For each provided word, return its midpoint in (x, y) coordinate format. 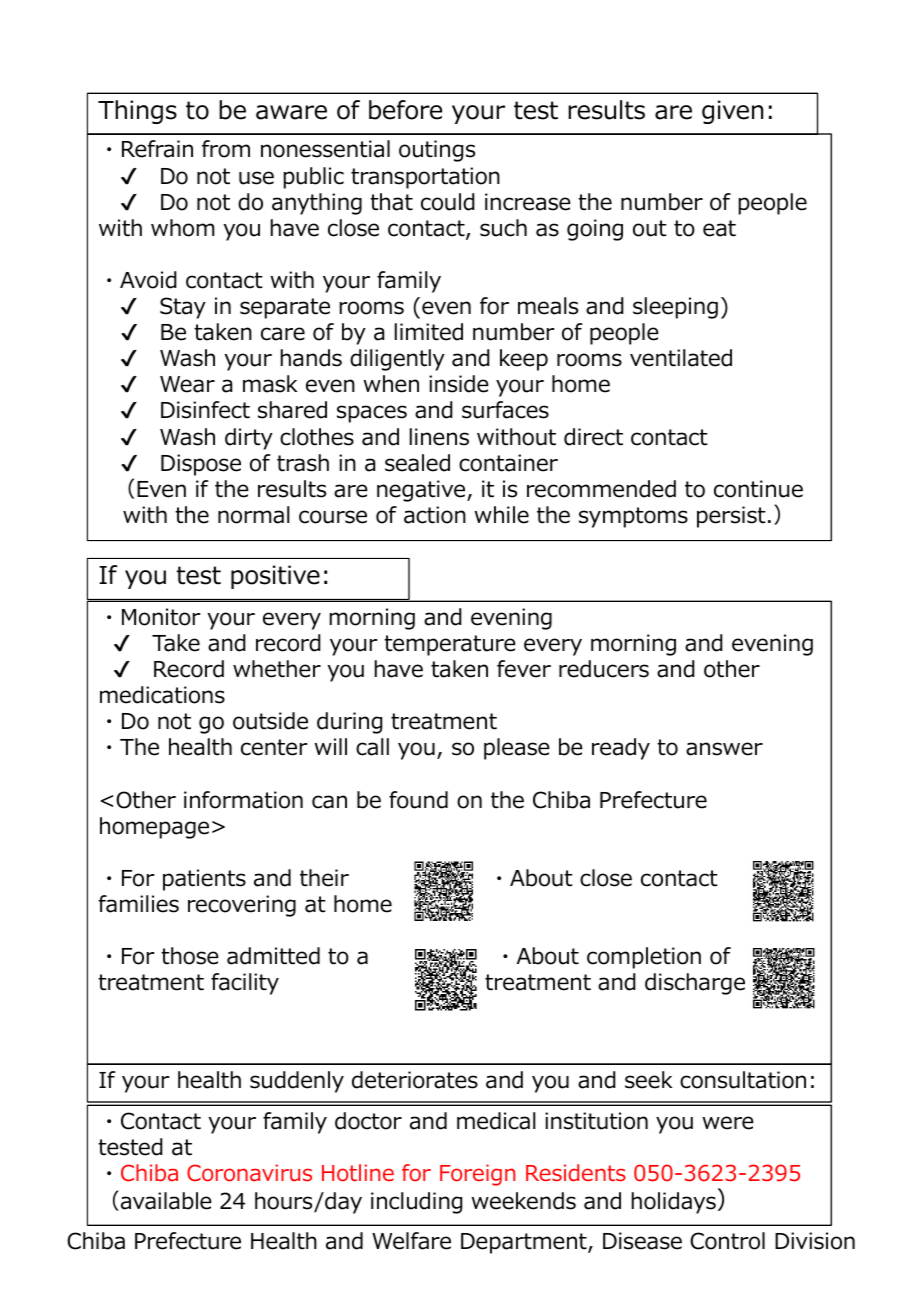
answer (724, 749)
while (501, 515)
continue (758, 489)
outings (437, 151)
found (418, 800)
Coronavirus (249, 1173)
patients (204, 880)
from (226, 149)
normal (254, 515)
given (732, 112)
